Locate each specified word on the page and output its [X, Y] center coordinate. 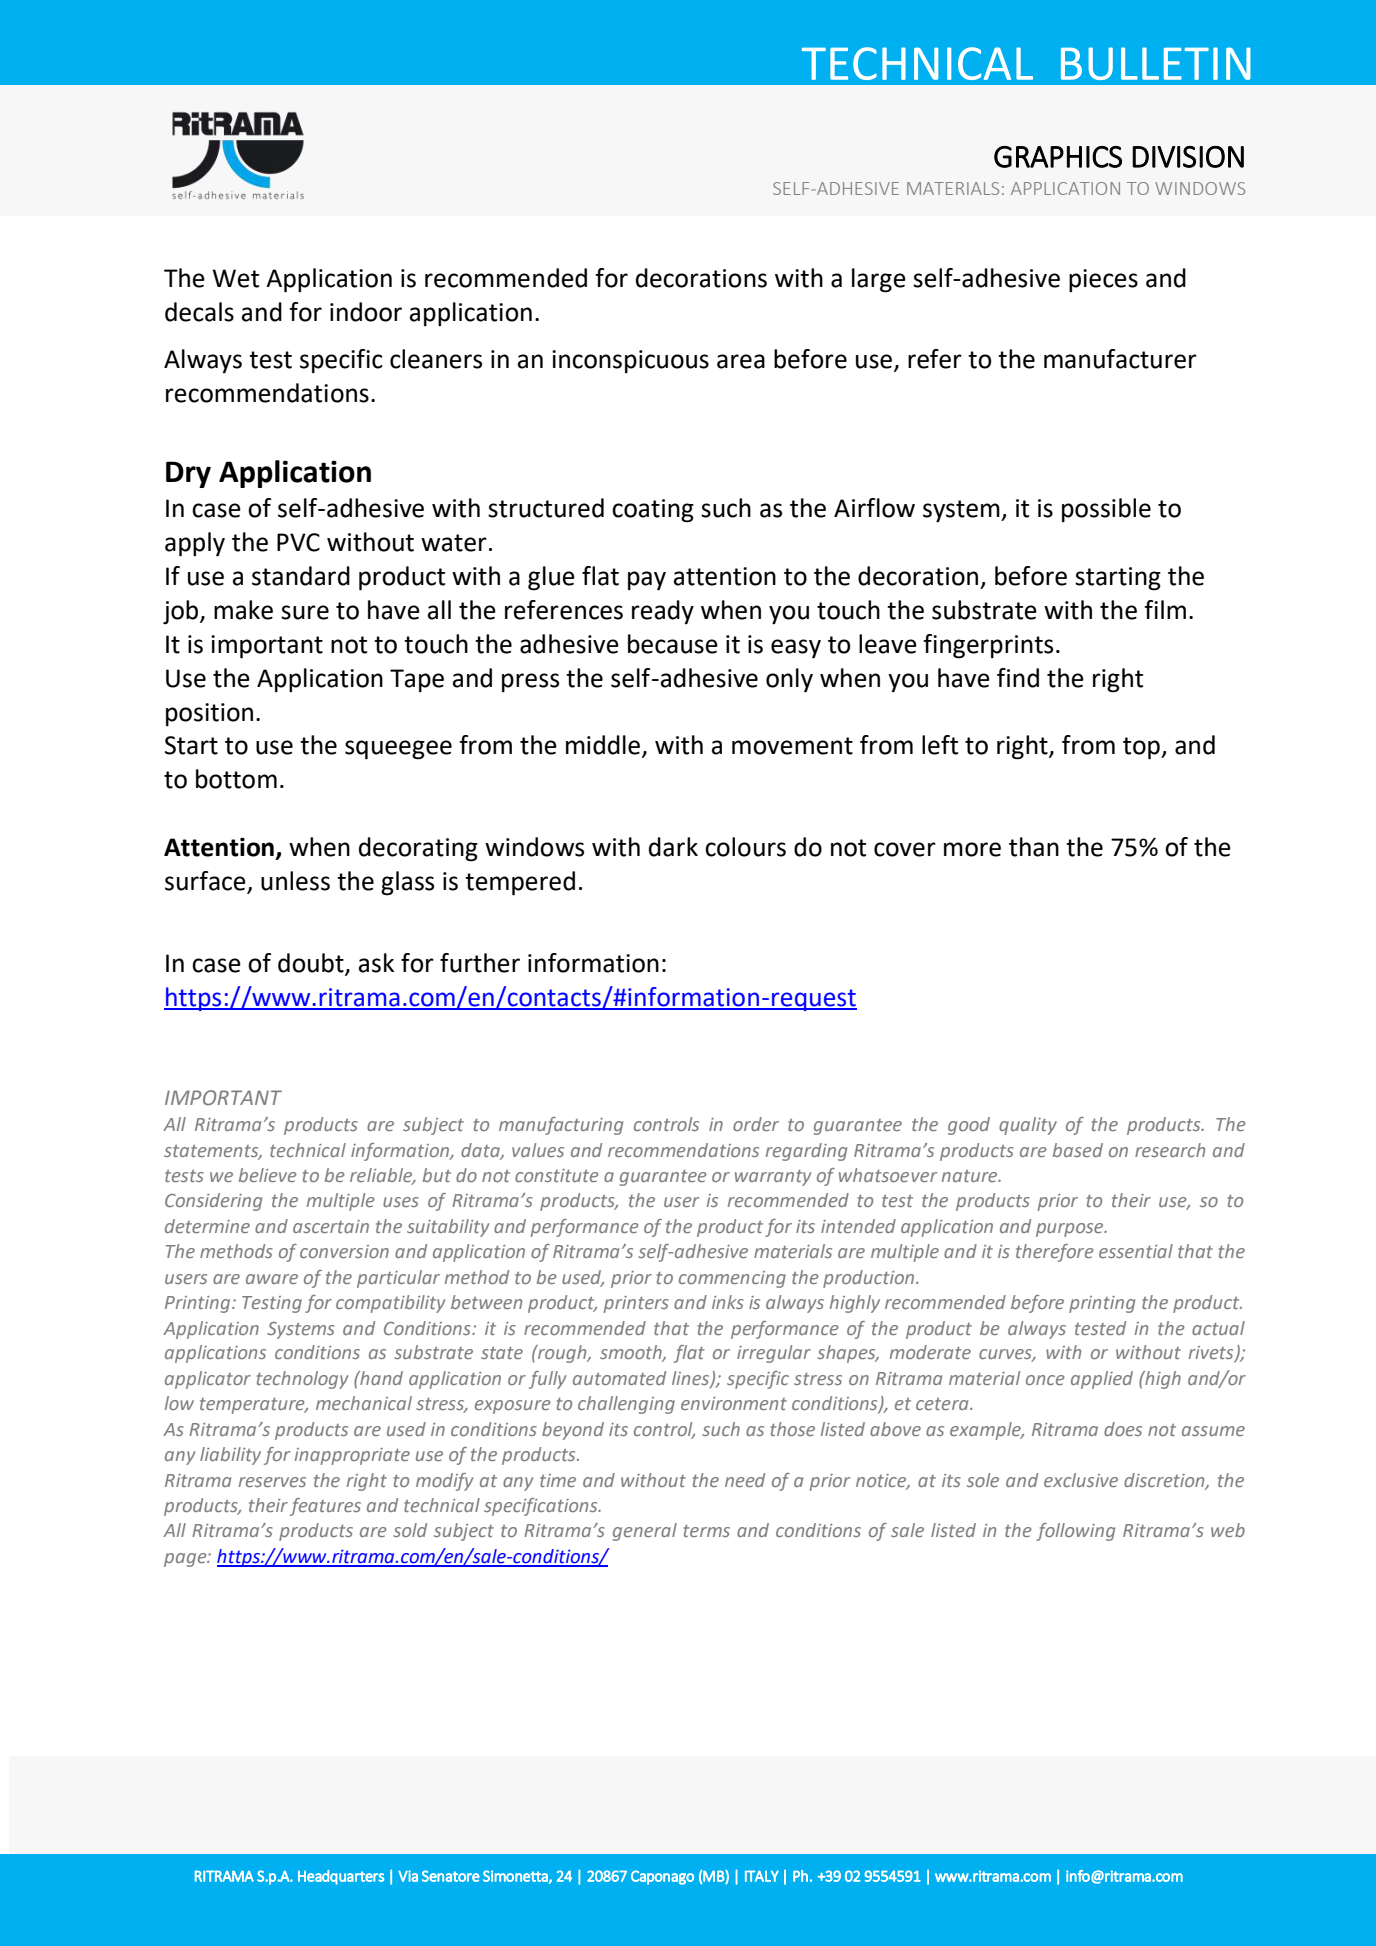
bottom [236, 779]
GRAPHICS [1058, 157]
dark [673, 847]
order [756, 1124]
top [1142, 748]
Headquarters [341, 1877]
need [745, 1480]
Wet [235, 278]
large [879, 280]
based [1078, 1150]
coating [653, 511]
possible [1106, 510]
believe [268, 1175]
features [325, 1507]
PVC [298, 542]
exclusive [1081, 1480]
